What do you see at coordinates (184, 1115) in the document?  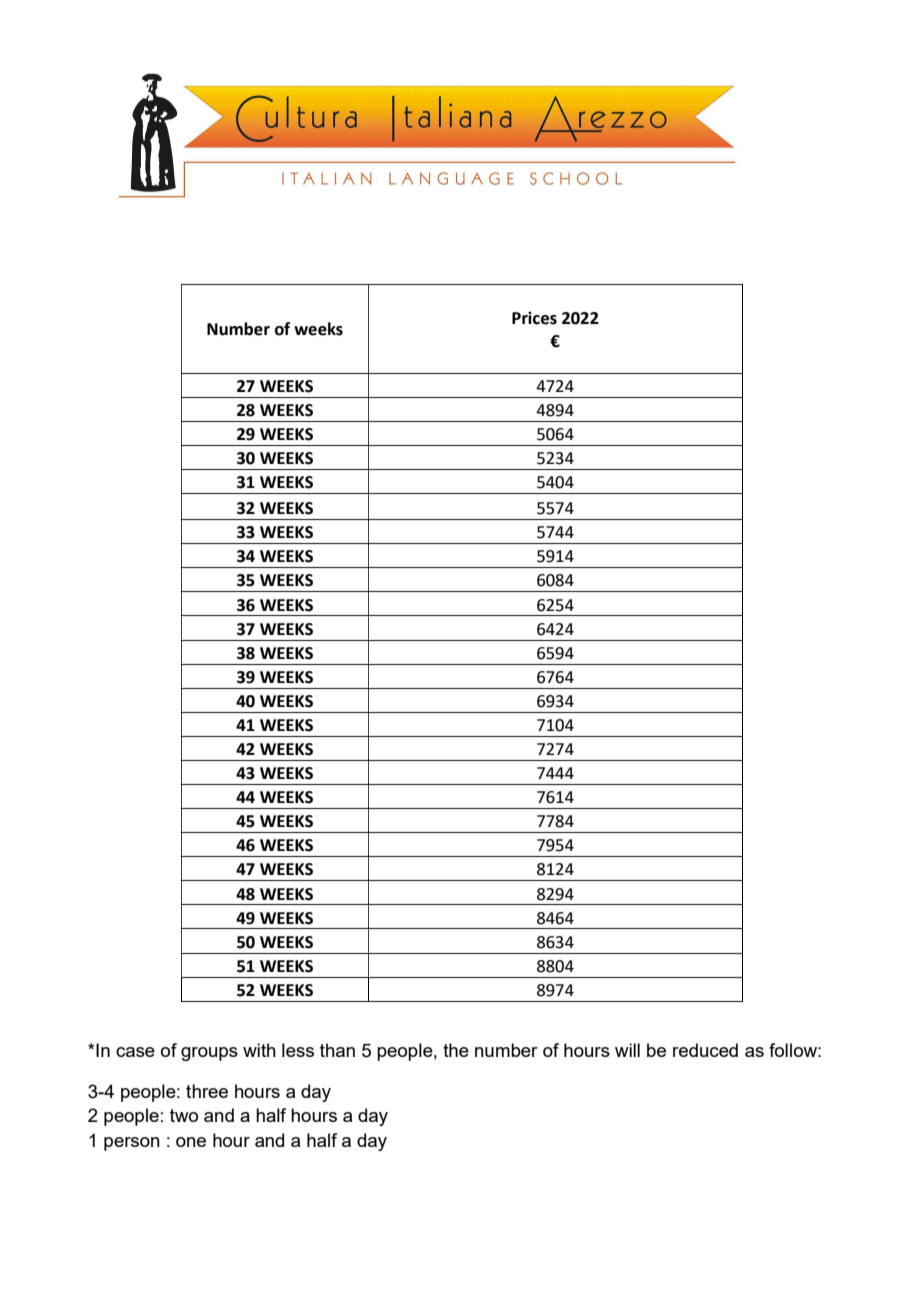 I see `two` at bounding box center [184, 1115].
